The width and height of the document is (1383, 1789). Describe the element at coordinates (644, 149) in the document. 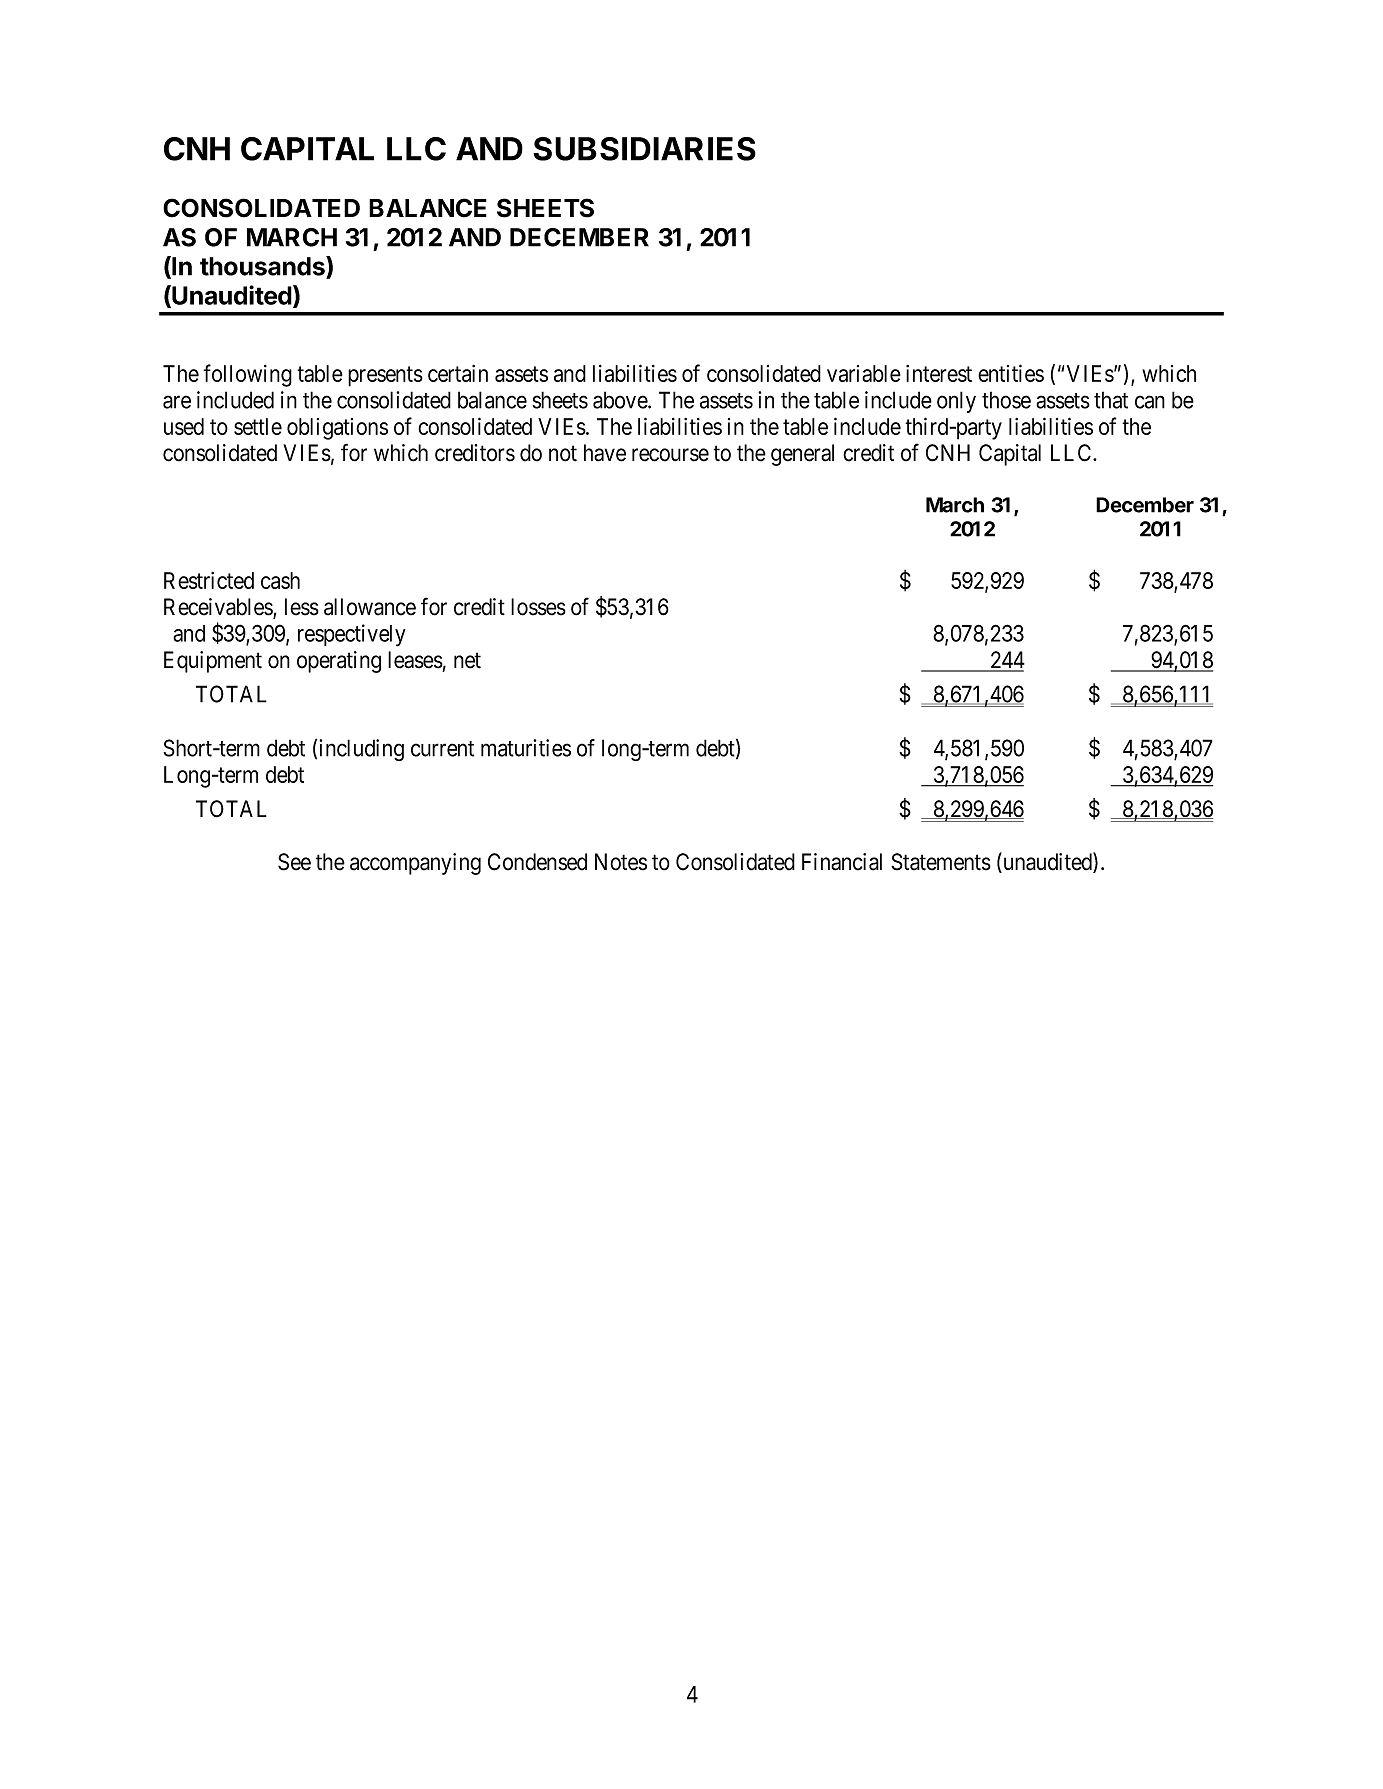

I see `SUBSIDIARIES` at that location.
